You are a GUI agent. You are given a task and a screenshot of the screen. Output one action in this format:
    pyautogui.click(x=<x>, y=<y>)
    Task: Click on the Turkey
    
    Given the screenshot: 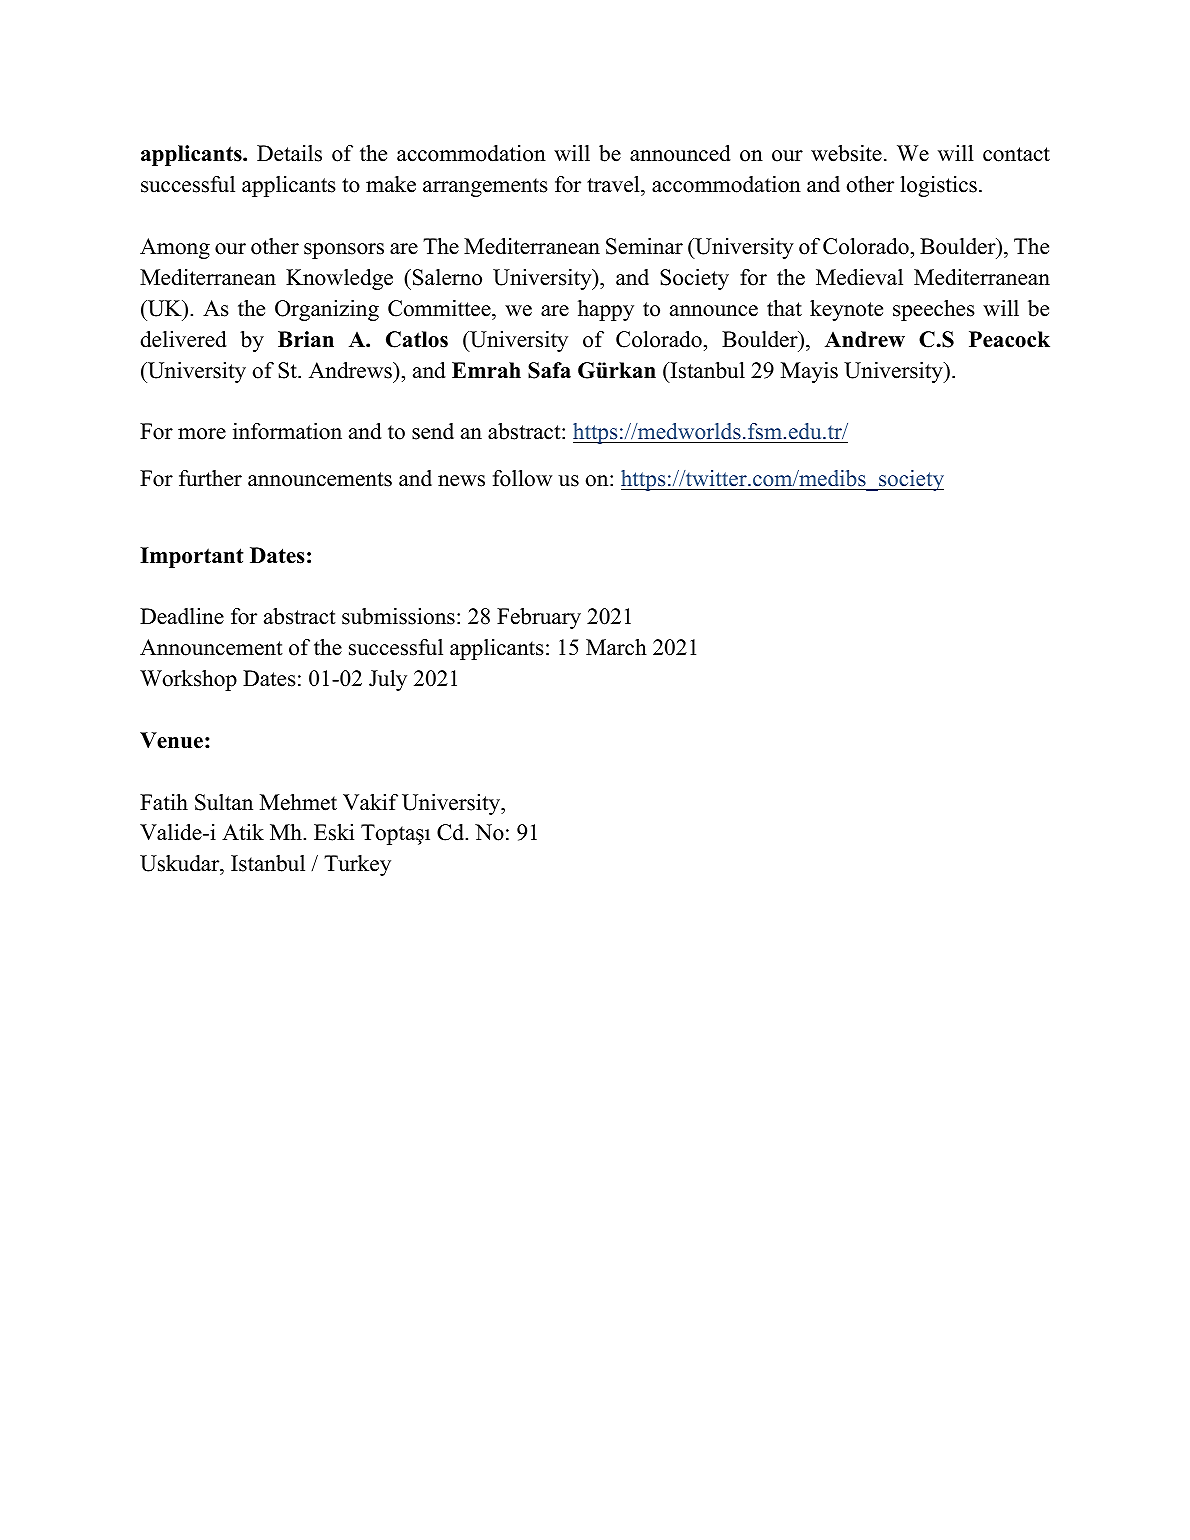 What is the action you would take?
    pyautogui.click(x=357, y=865)
